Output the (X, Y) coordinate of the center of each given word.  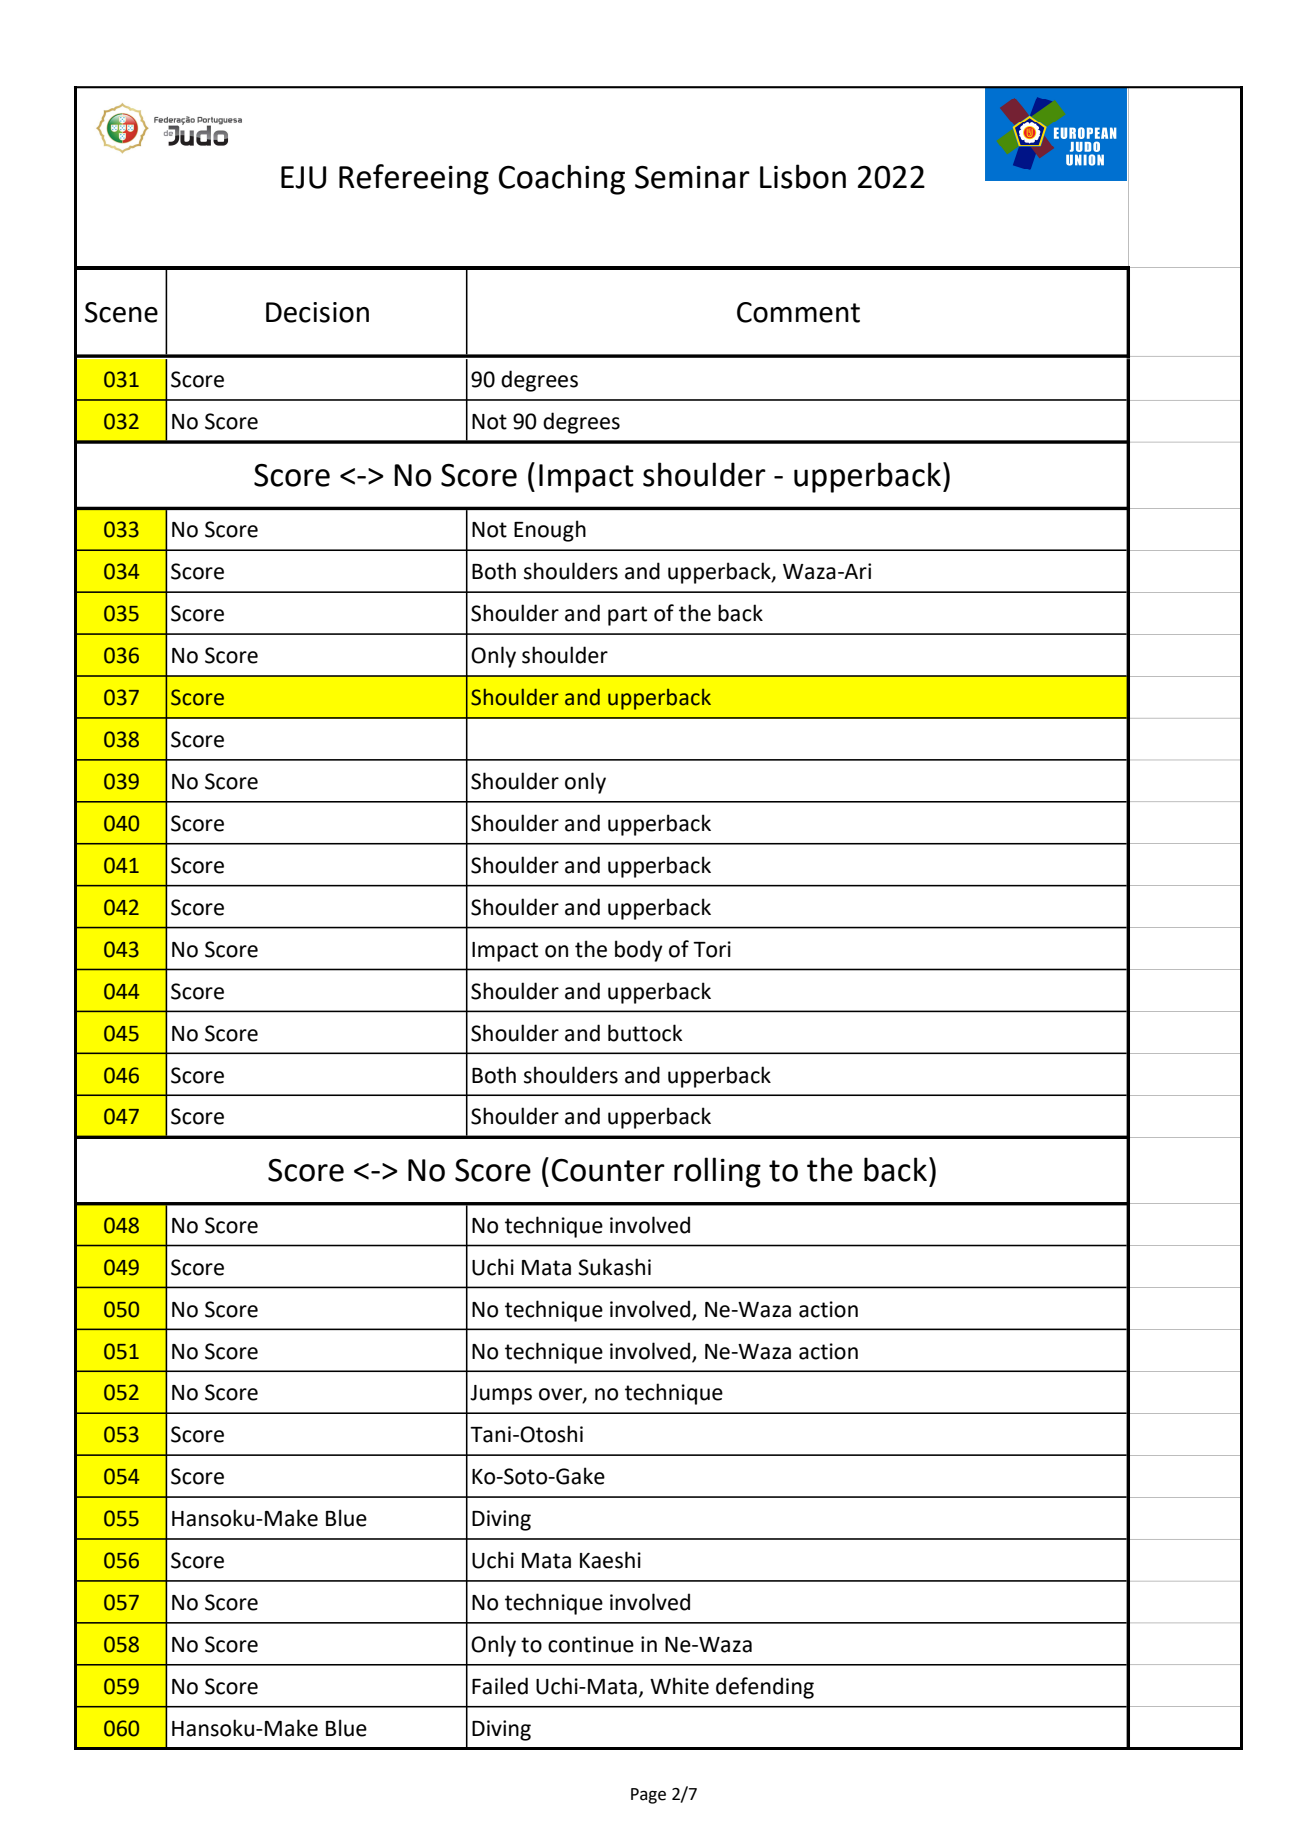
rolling (717, 1172)
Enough (550, 531)
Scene (121, 312)
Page (648, 1796)
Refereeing (414, 179)
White (679, 1686)
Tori (712, 949)
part (627, 616)
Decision (317, 312)
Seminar (692, 177)
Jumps (501, 1395)
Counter (608, 1170)
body (639, 951)
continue (591, 1644)
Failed (500, 1686)
